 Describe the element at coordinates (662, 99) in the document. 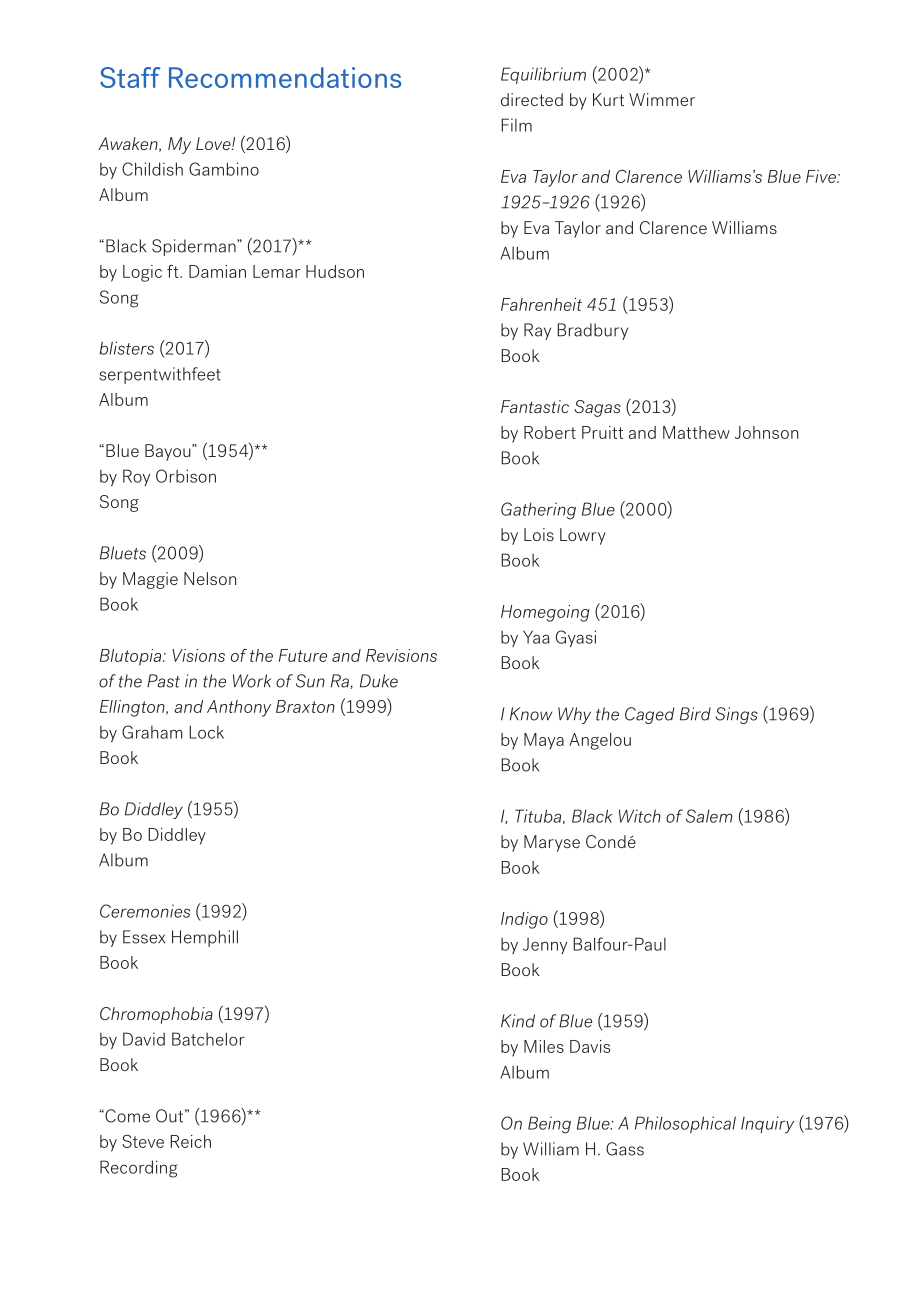

I see `Wimmer` at that location.
